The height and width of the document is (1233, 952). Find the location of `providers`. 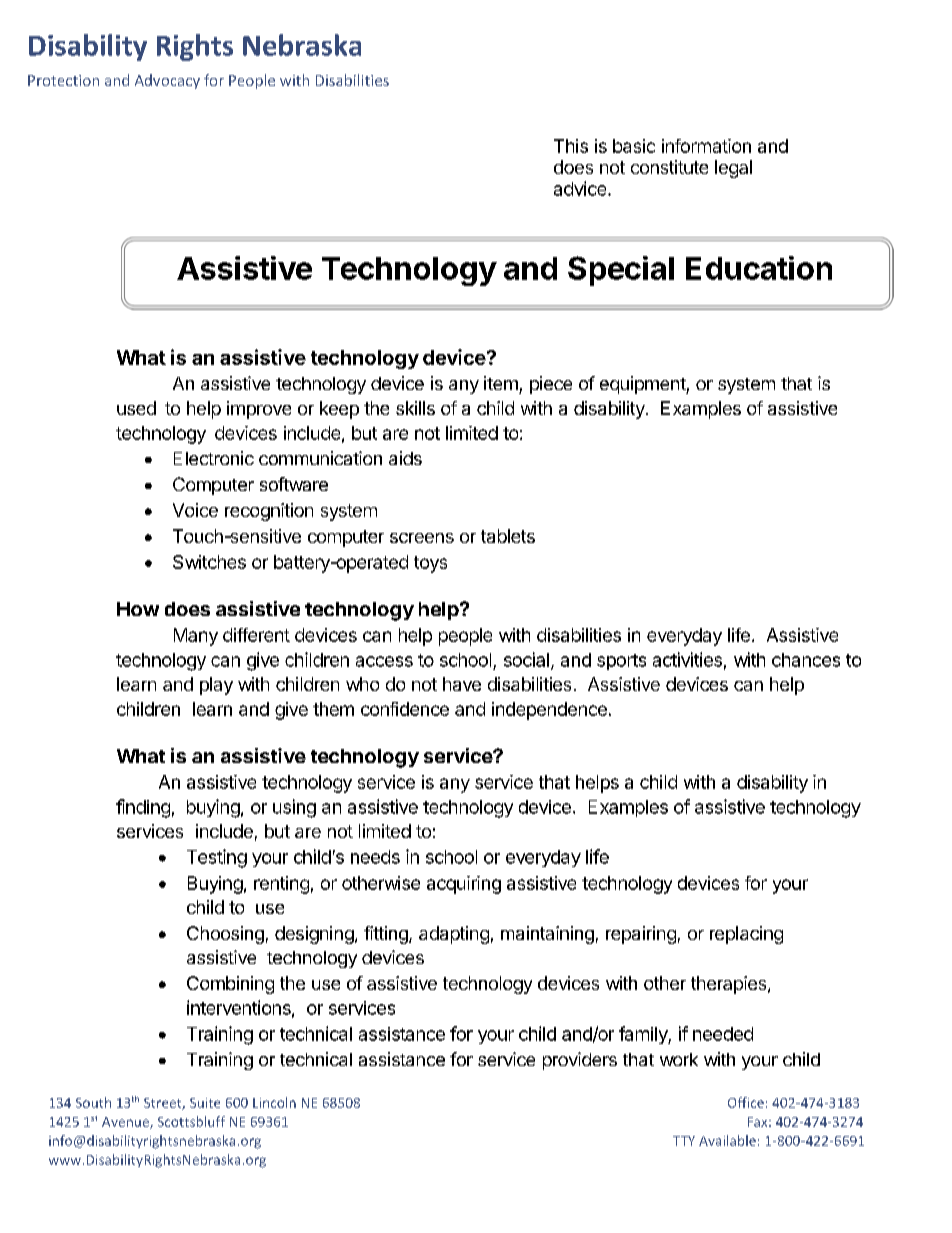

providers is located at coordinates (580, 1061).
